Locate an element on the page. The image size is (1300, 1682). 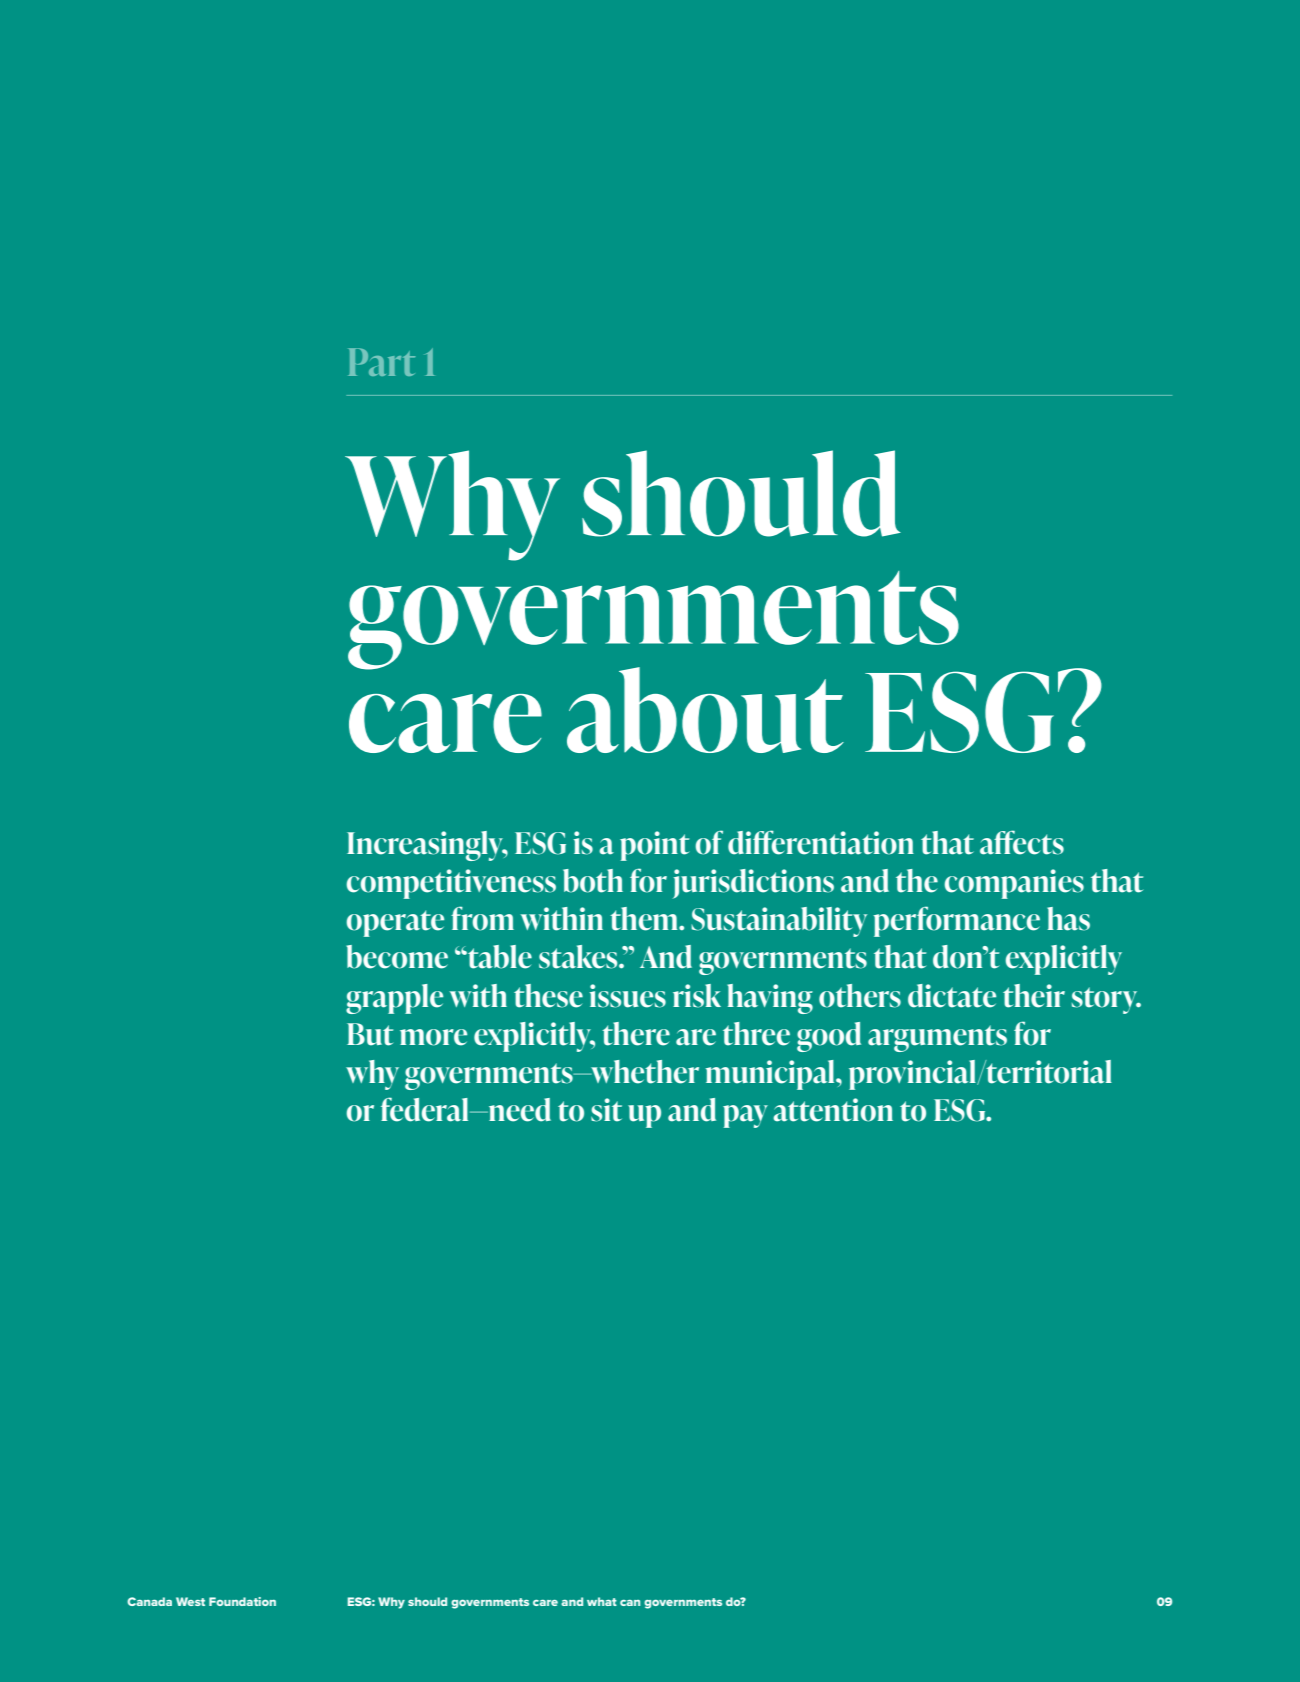
arguments is located at coordinates (937, 1038).
